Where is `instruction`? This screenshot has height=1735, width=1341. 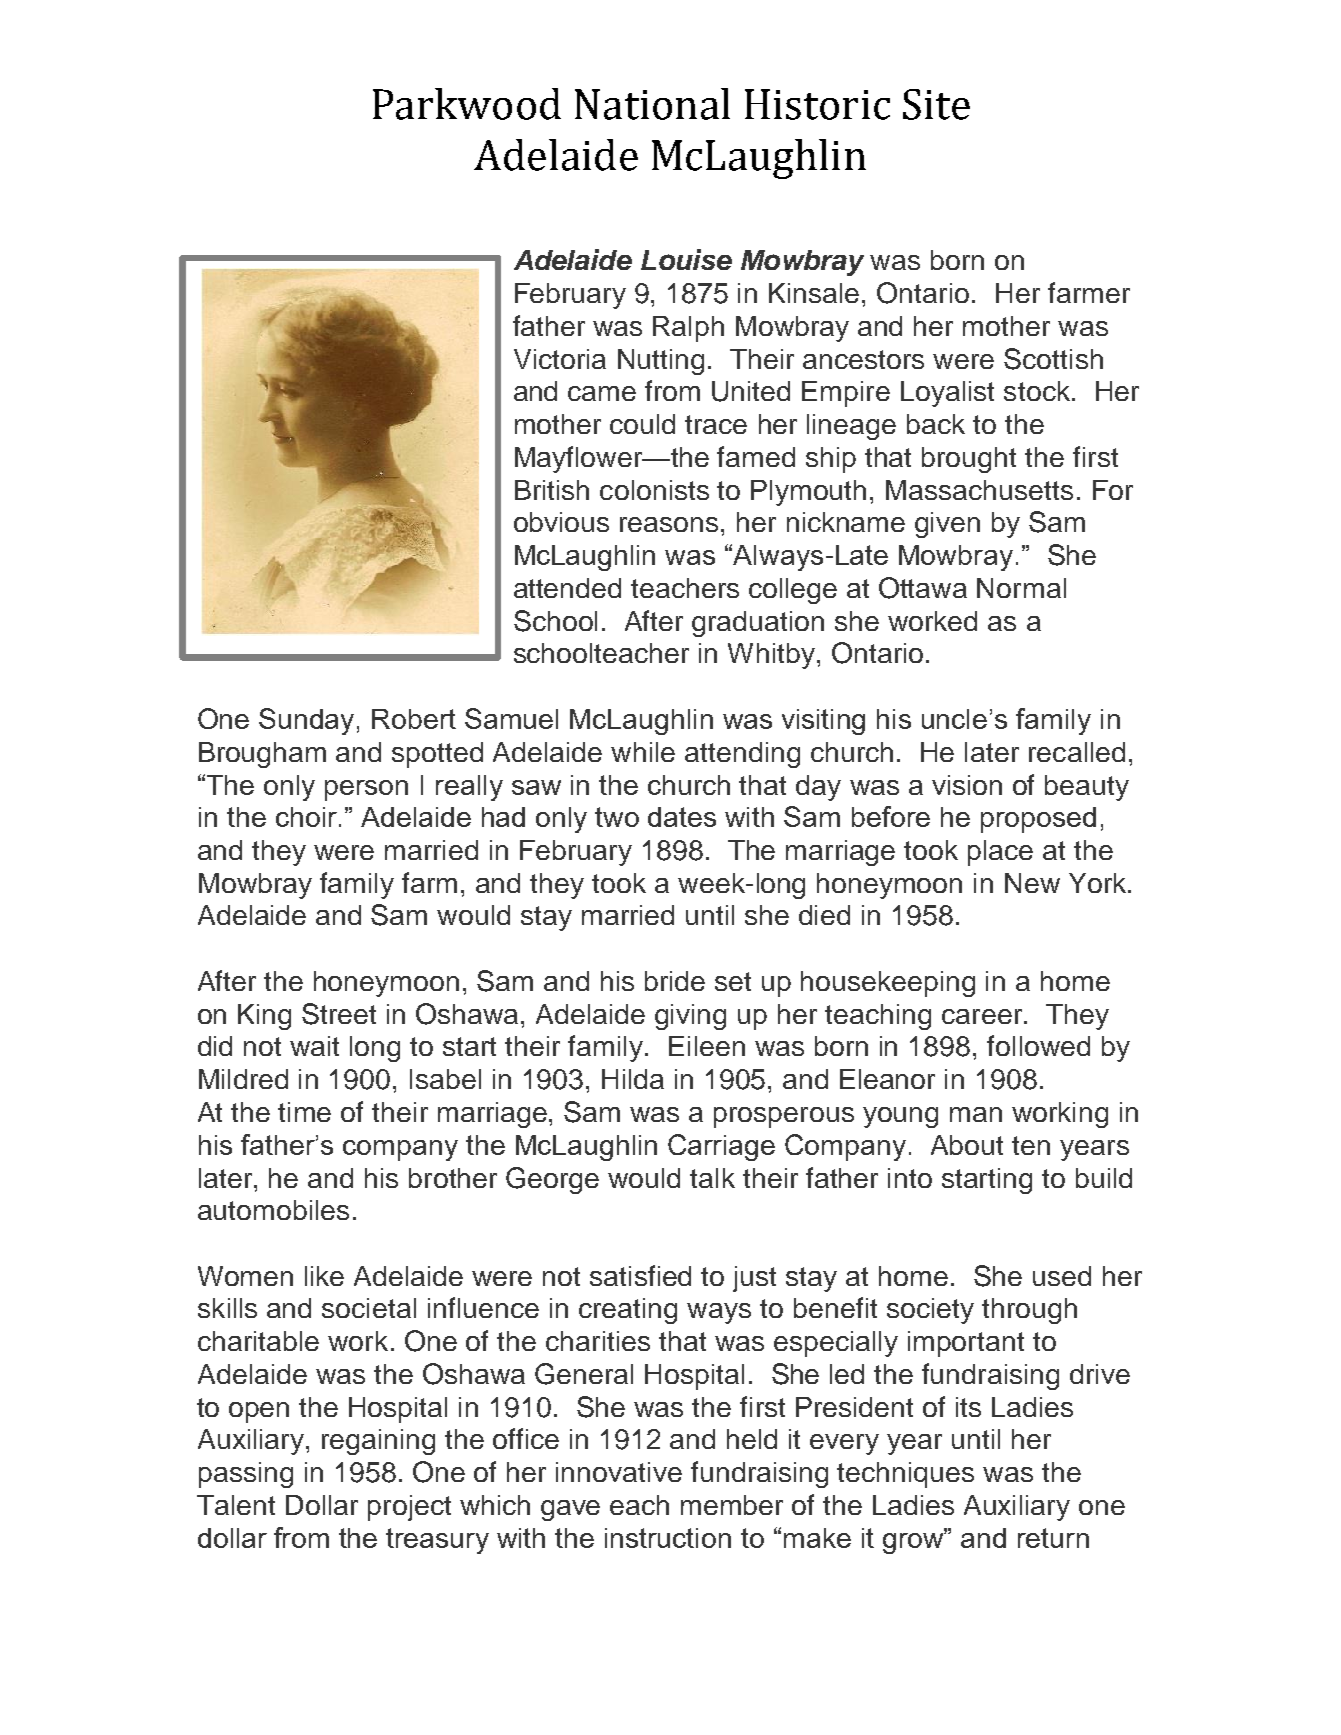 instruction is located at coordinates (668, 1538).
